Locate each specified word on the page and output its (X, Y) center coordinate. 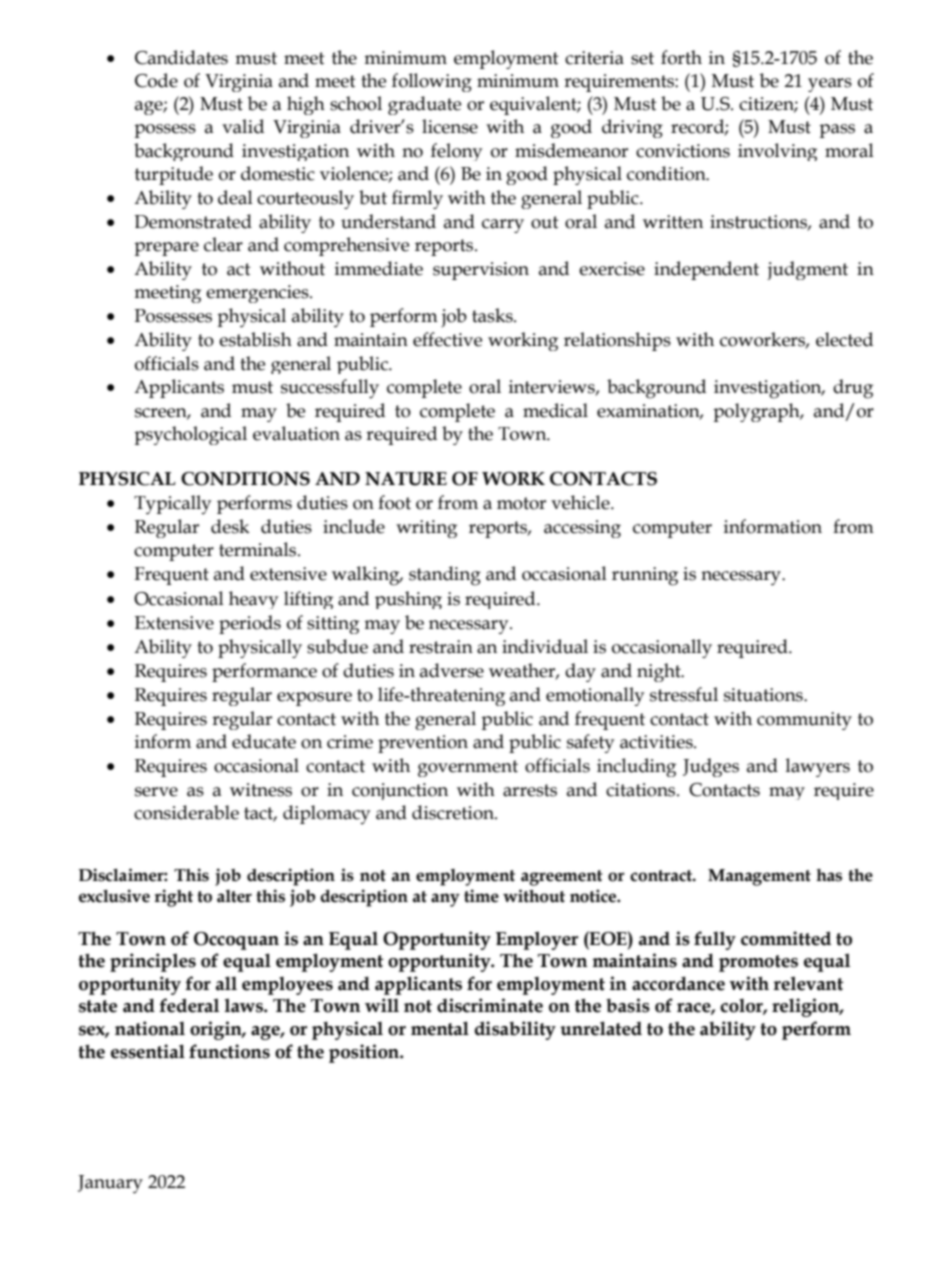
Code (156, 80)
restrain (441, 647)
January (110, 1184)
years (830, 85)
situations (764, 695)
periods (250, 624)
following (432, 82)
